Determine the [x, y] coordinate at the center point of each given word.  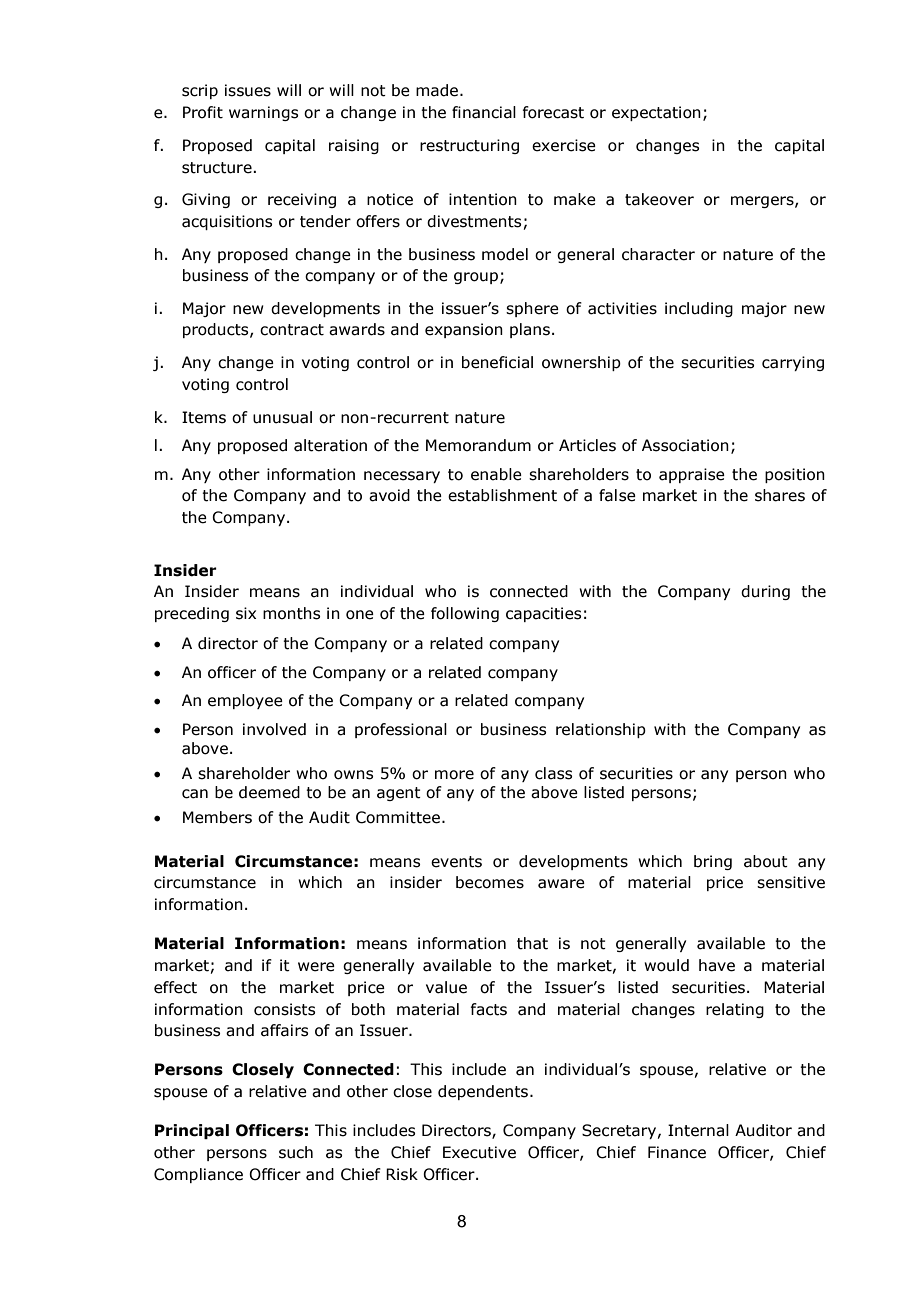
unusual [282, 417]
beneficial [497, 362]
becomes [490, 882]
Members [217, 817]
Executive [479, 1152]
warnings [263, 113]
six [246, 613]
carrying [793, 363]
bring [713, 862]
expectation [656, 113]
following [465, 614]
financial [484, 112]
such [296, 1152]
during [765, 592]
